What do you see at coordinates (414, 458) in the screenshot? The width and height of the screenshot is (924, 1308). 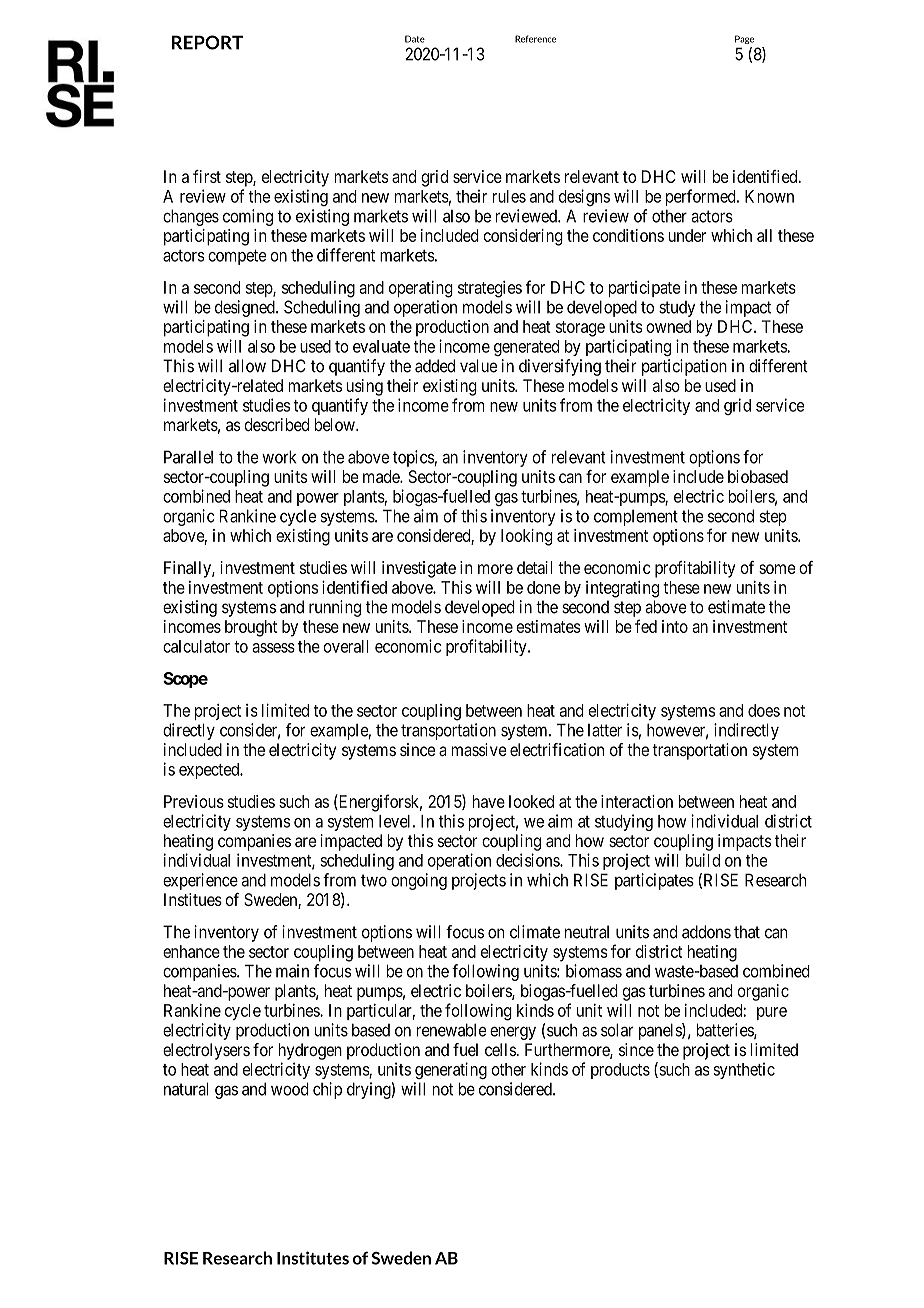 I see `topics` at bounding box center [414, 458].
